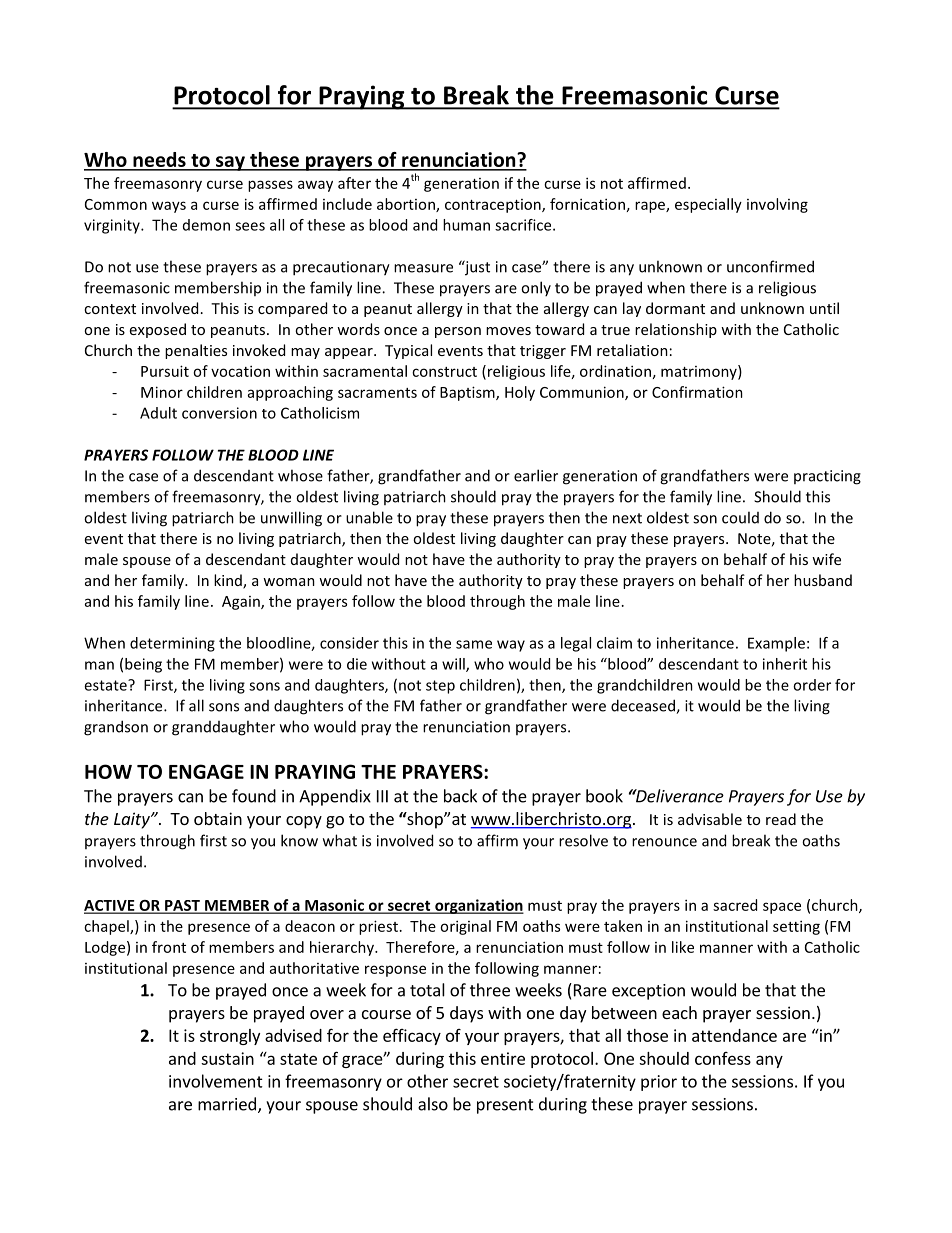 The image size is (952, 1233). I want to click on especially, so click(708, 205).
